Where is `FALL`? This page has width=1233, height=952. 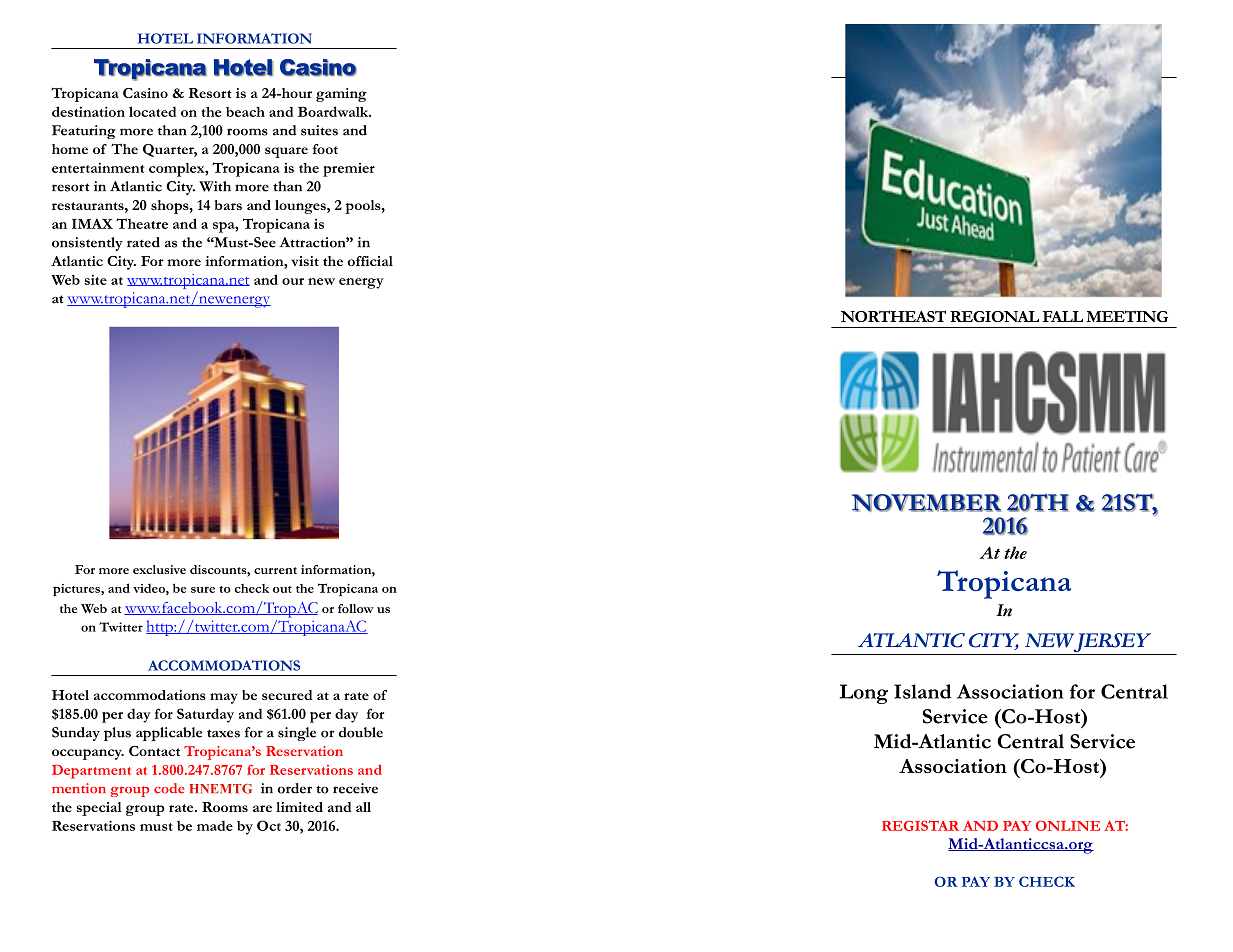
FALL is located at coordinates (1063, 316).
